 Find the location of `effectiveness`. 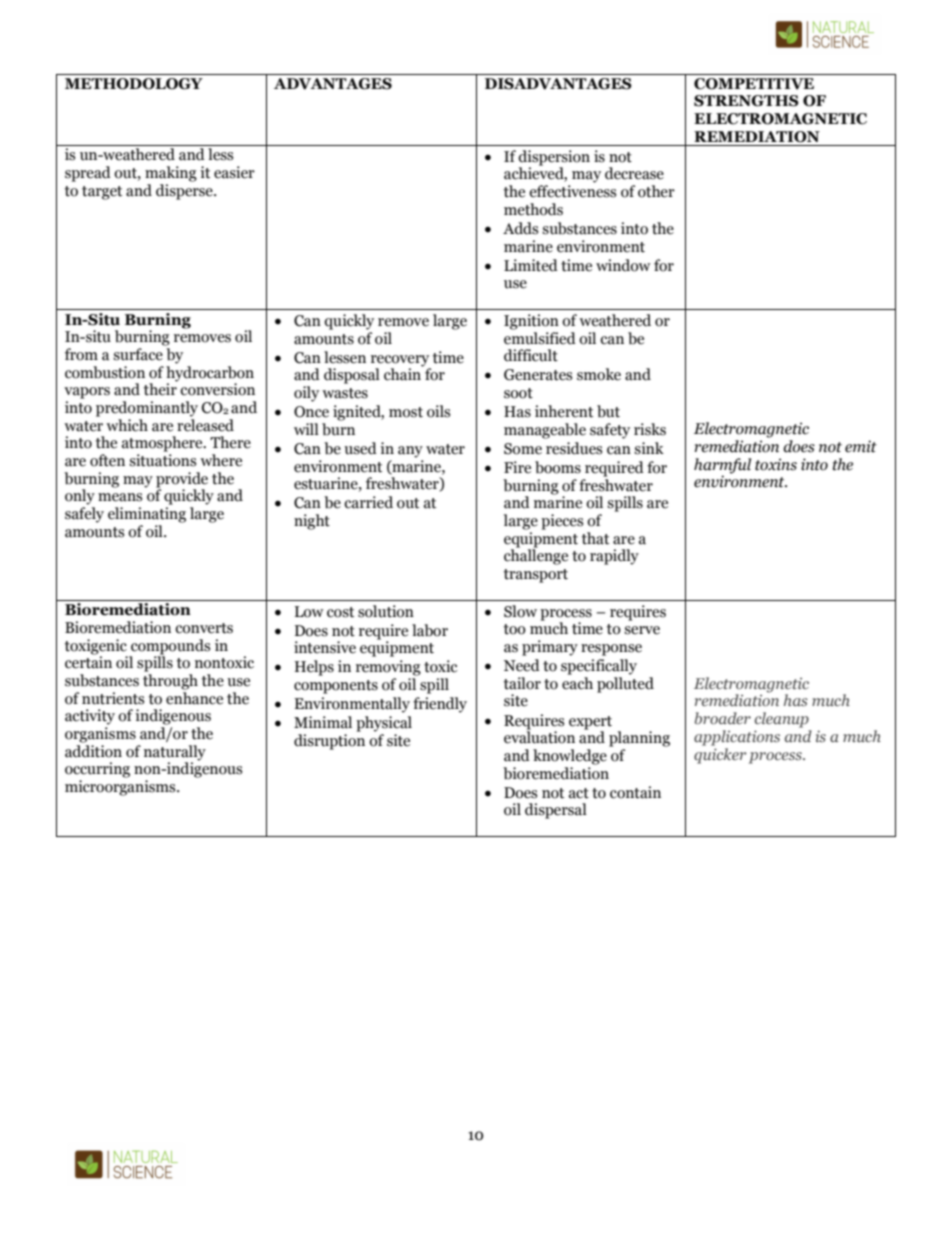

effectiveness is located at coordinates (572, 191).
